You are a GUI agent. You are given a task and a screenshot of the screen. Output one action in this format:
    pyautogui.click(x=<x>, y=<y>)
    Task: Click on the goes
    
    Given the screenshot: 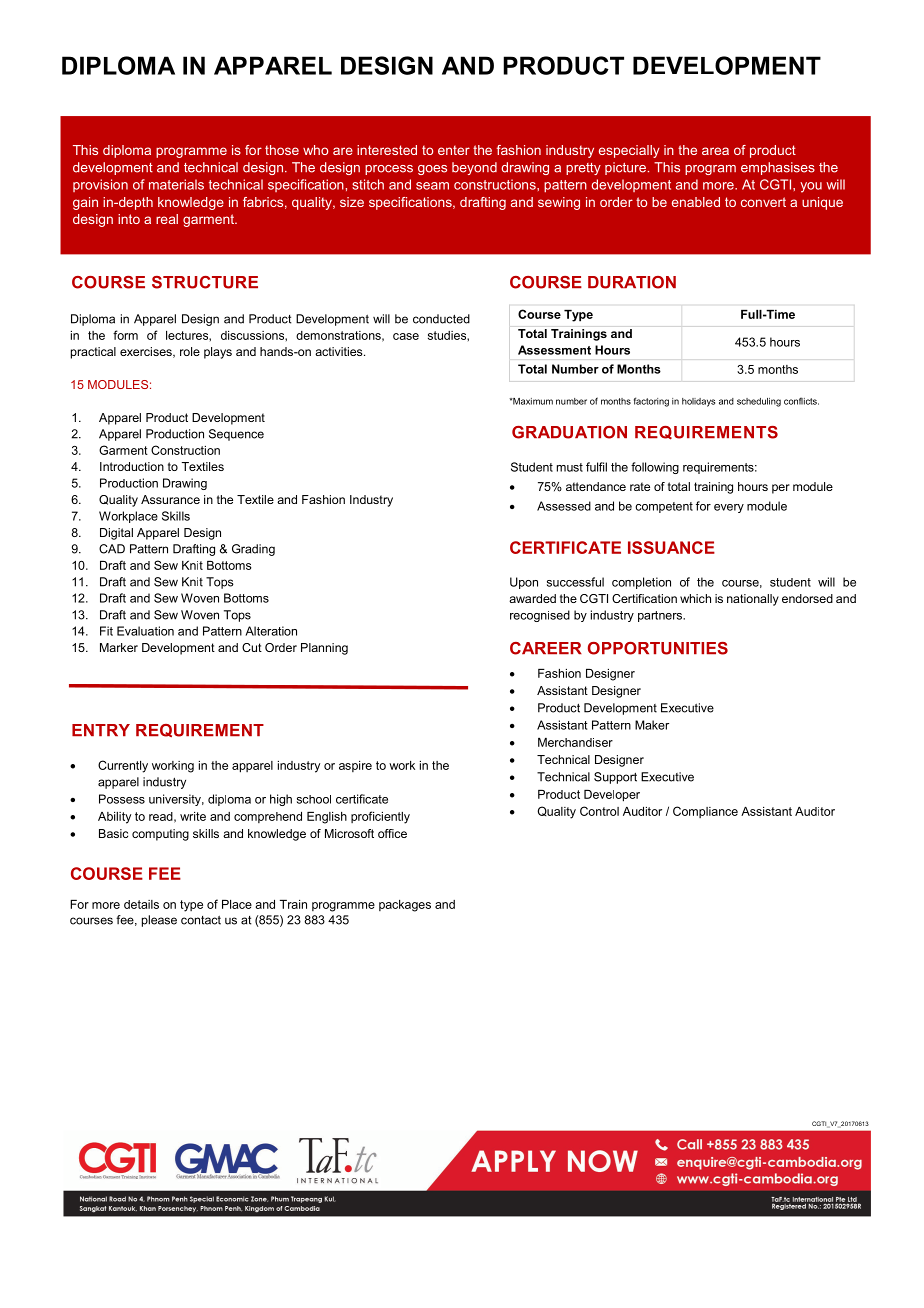 What is the action you would take?
    pyautogui.click(x=432, y=170)
